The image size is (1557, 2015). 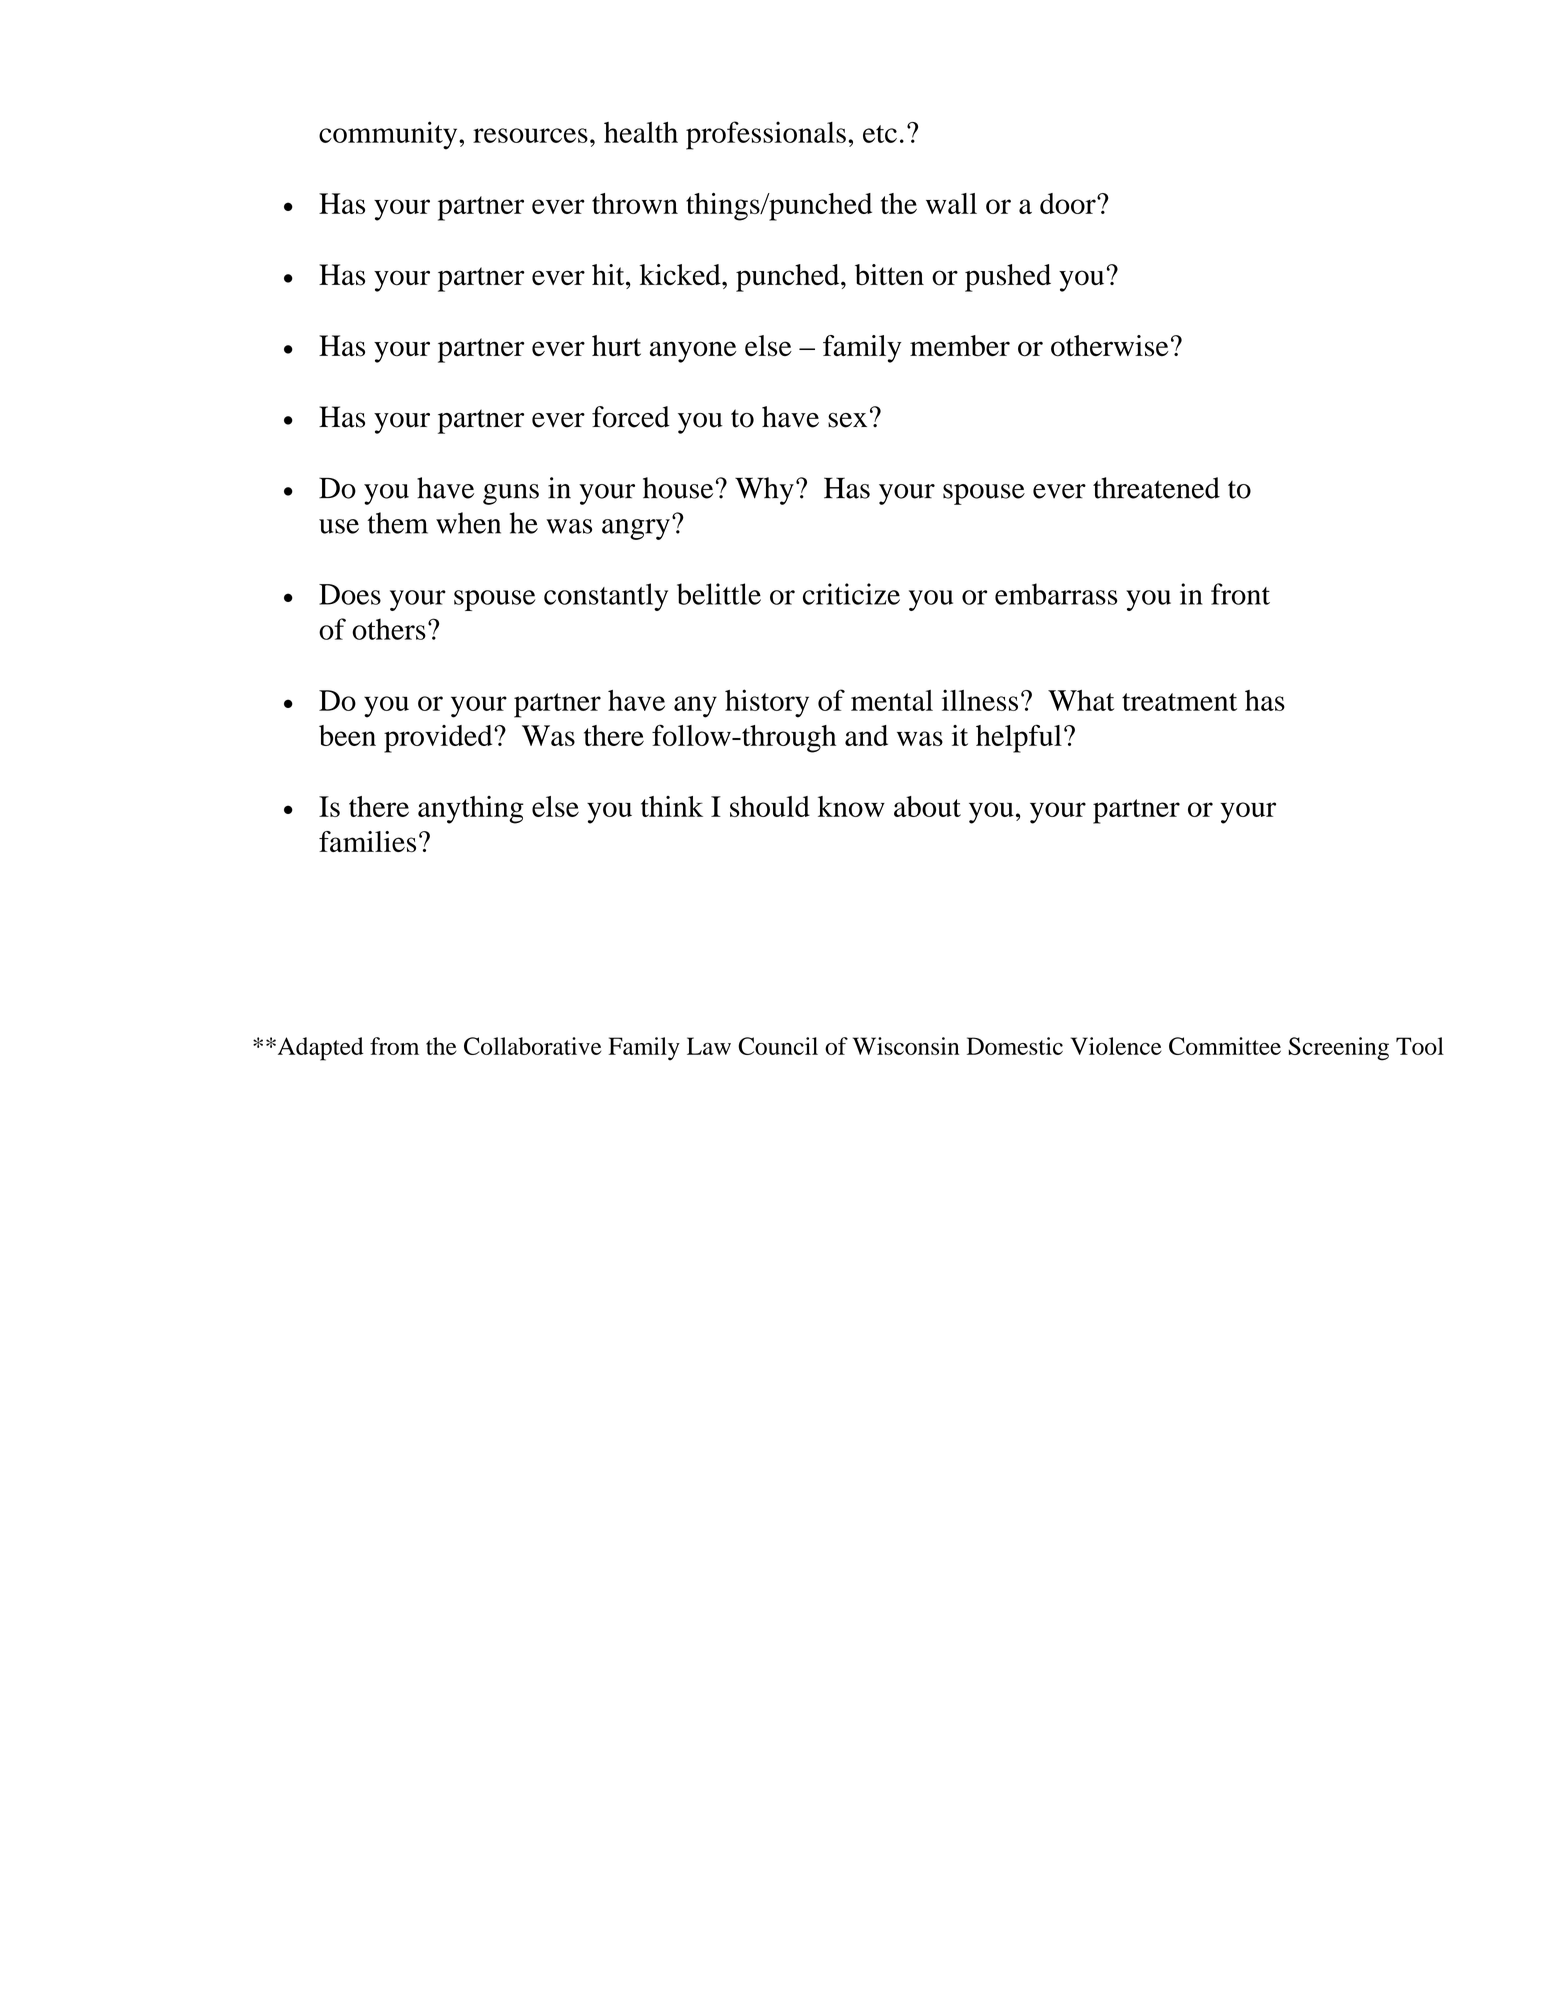 I want to click on door, so click(x=1069, y=203).
